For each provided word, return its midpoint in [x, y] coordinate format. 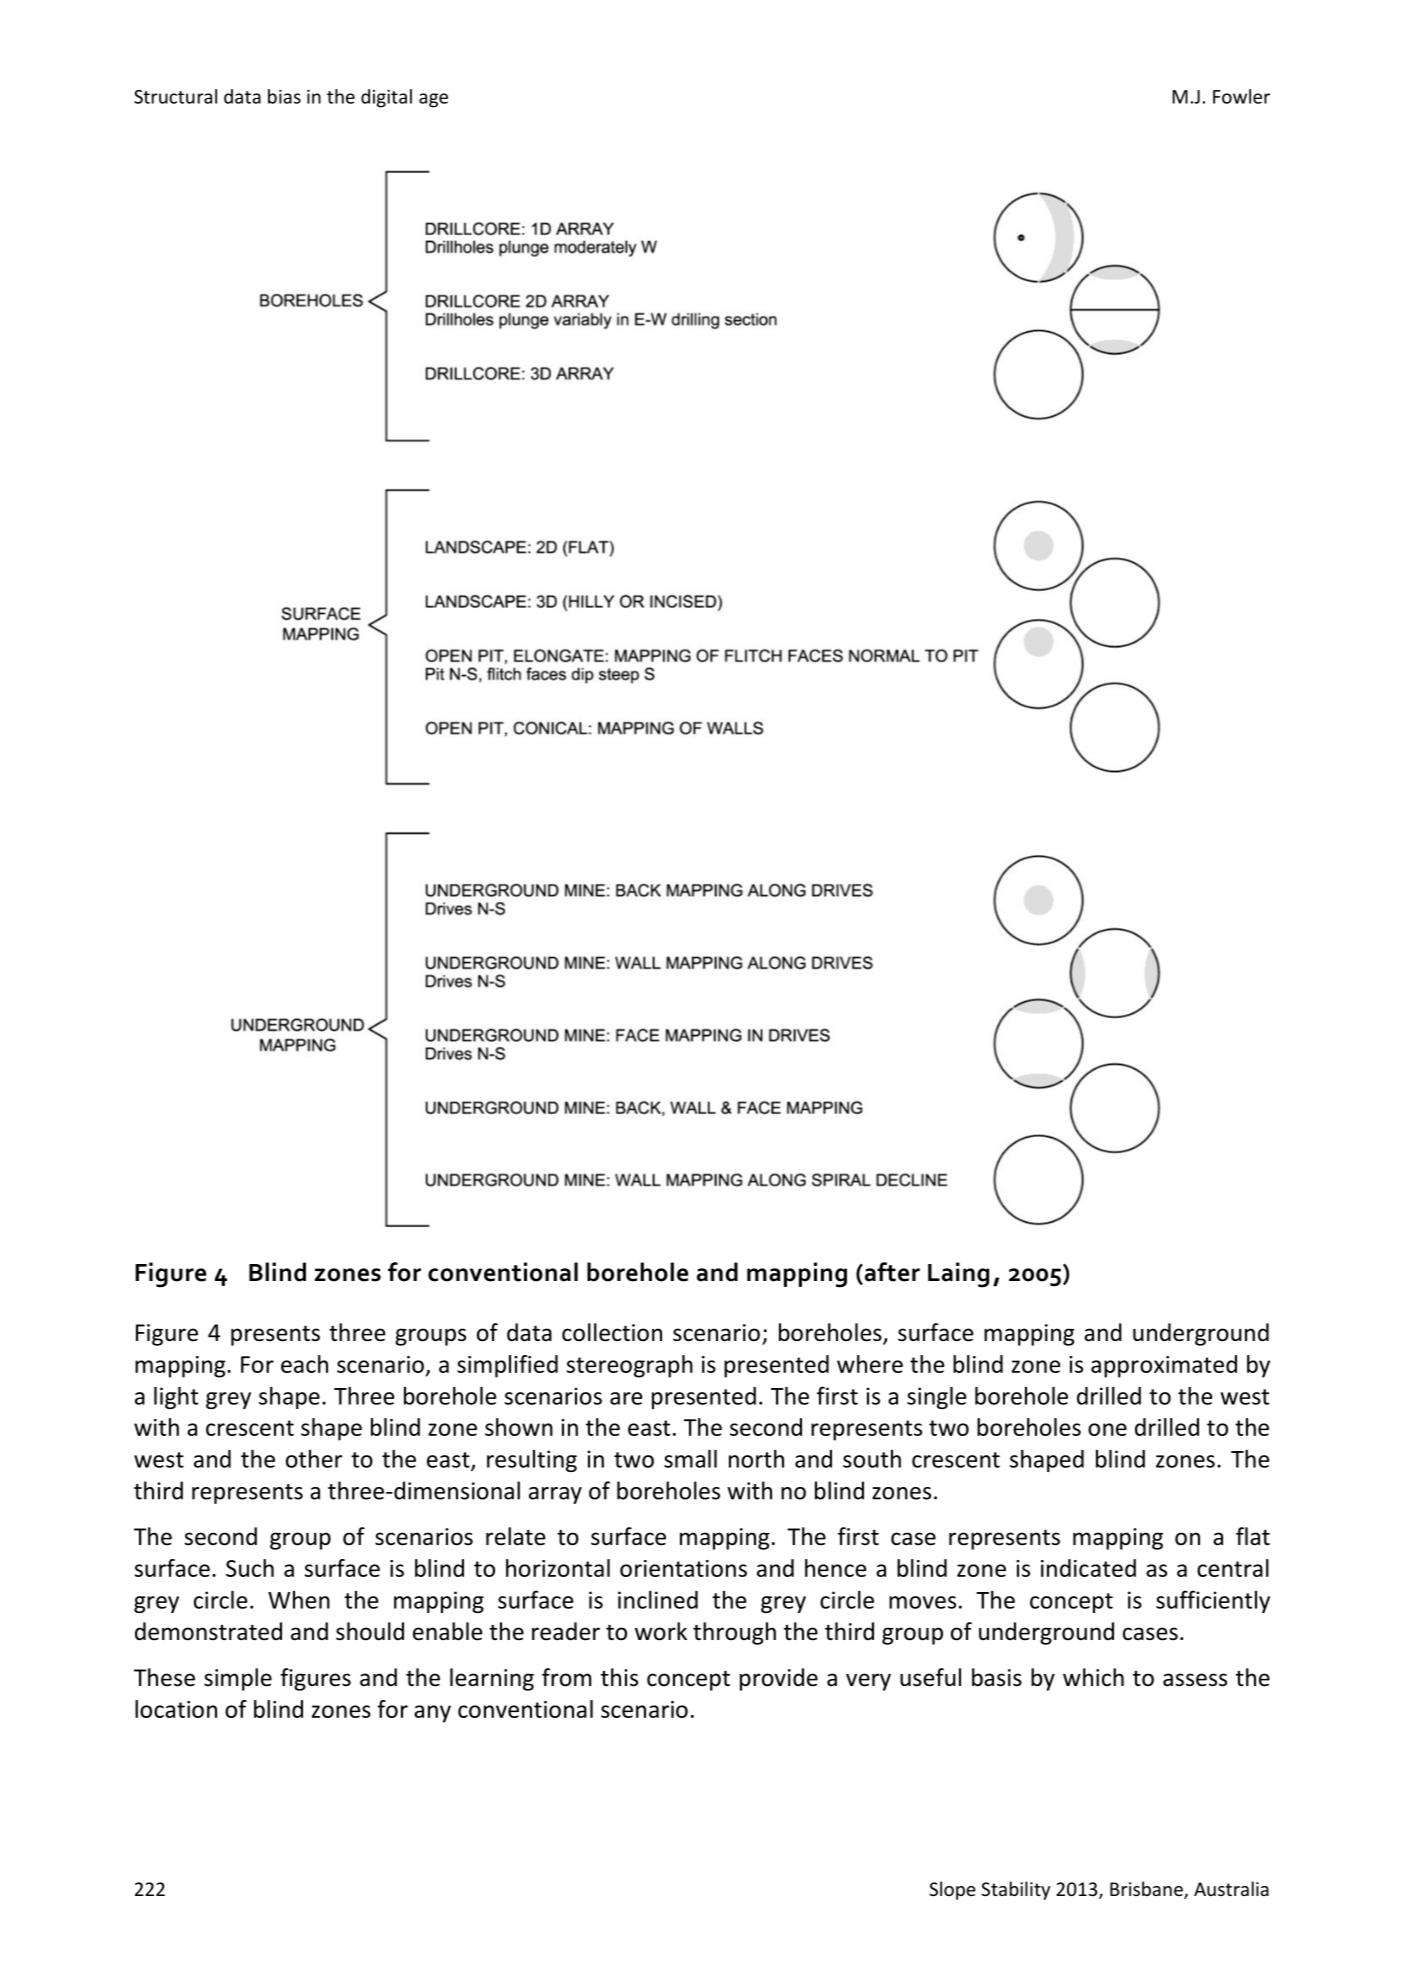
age [433, 100]
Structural [175, 96]
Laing [958, 1275]
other [314, 1459]
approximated [1164, 1366]
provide [779, 1679]
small [690, 1459]
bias [284, 96]
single [937, 1398]
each [304, 1364]
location [176, 1709]
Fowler [1241, 96]
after [891, 1273]
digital [386, 98]
